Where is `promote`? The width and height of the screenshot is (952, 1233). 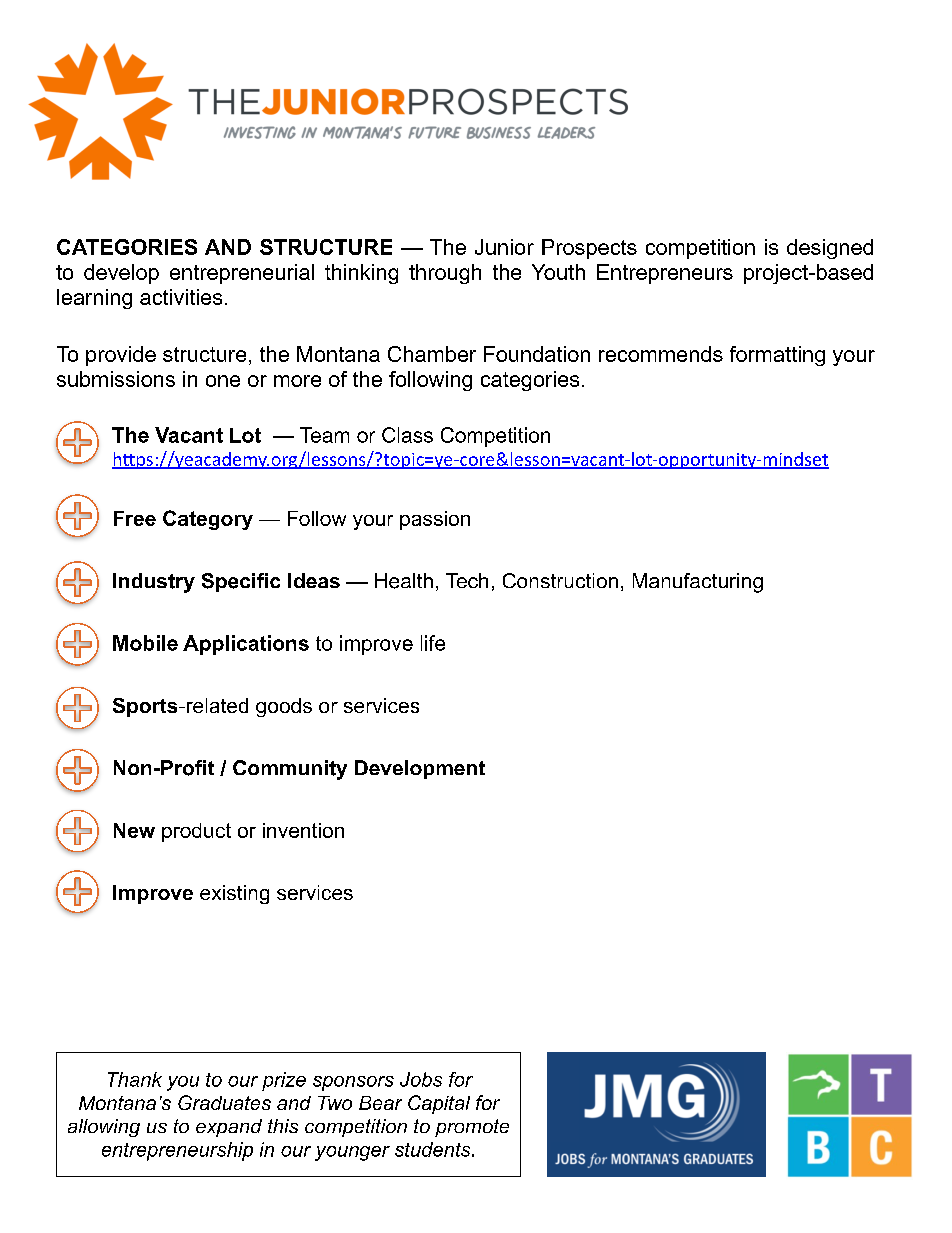 promote is located at coordinates (472, 1128).
